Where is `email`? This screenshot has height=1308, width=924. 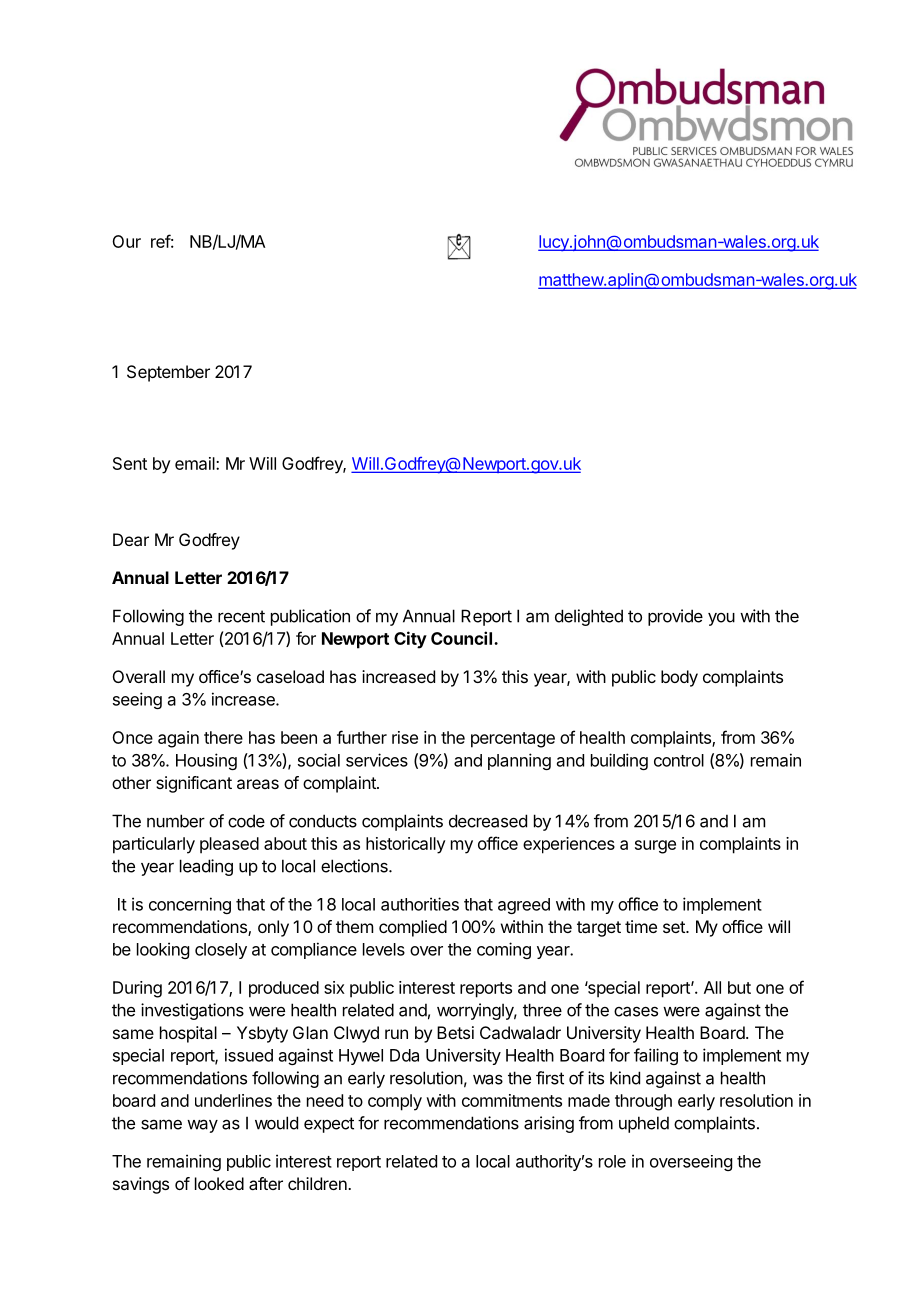 email is located at coordinates (196, 463).
